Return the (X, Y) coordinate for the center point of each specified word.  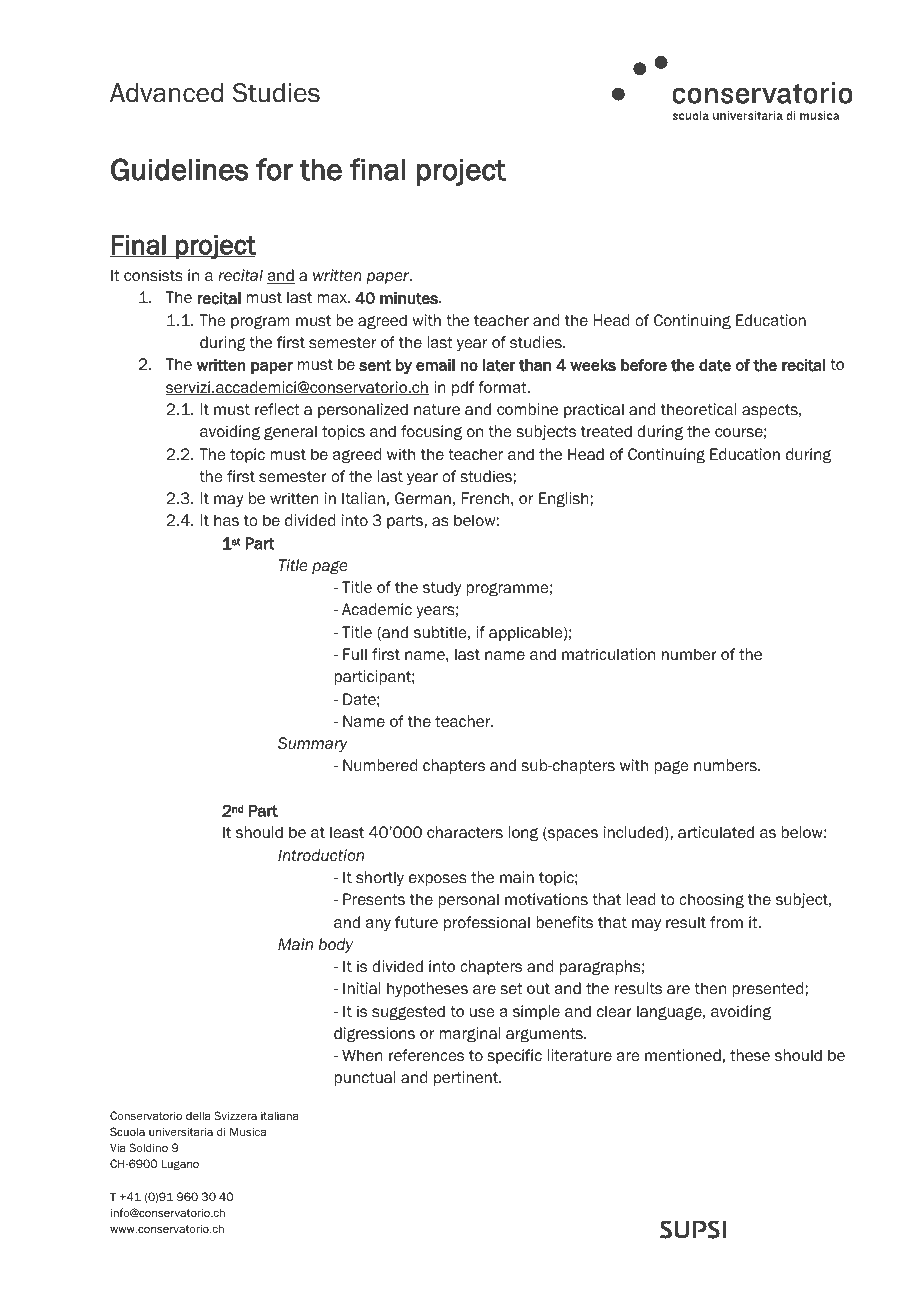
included (633, 832)
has (226, 520)
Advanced (166, 93)
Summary (313, 744)
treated (606, 431)
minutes (410, 298)
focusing (431, 432)
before (644, 365)
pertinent (467, 1078)
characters (465, 832)
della (198, 1115)
